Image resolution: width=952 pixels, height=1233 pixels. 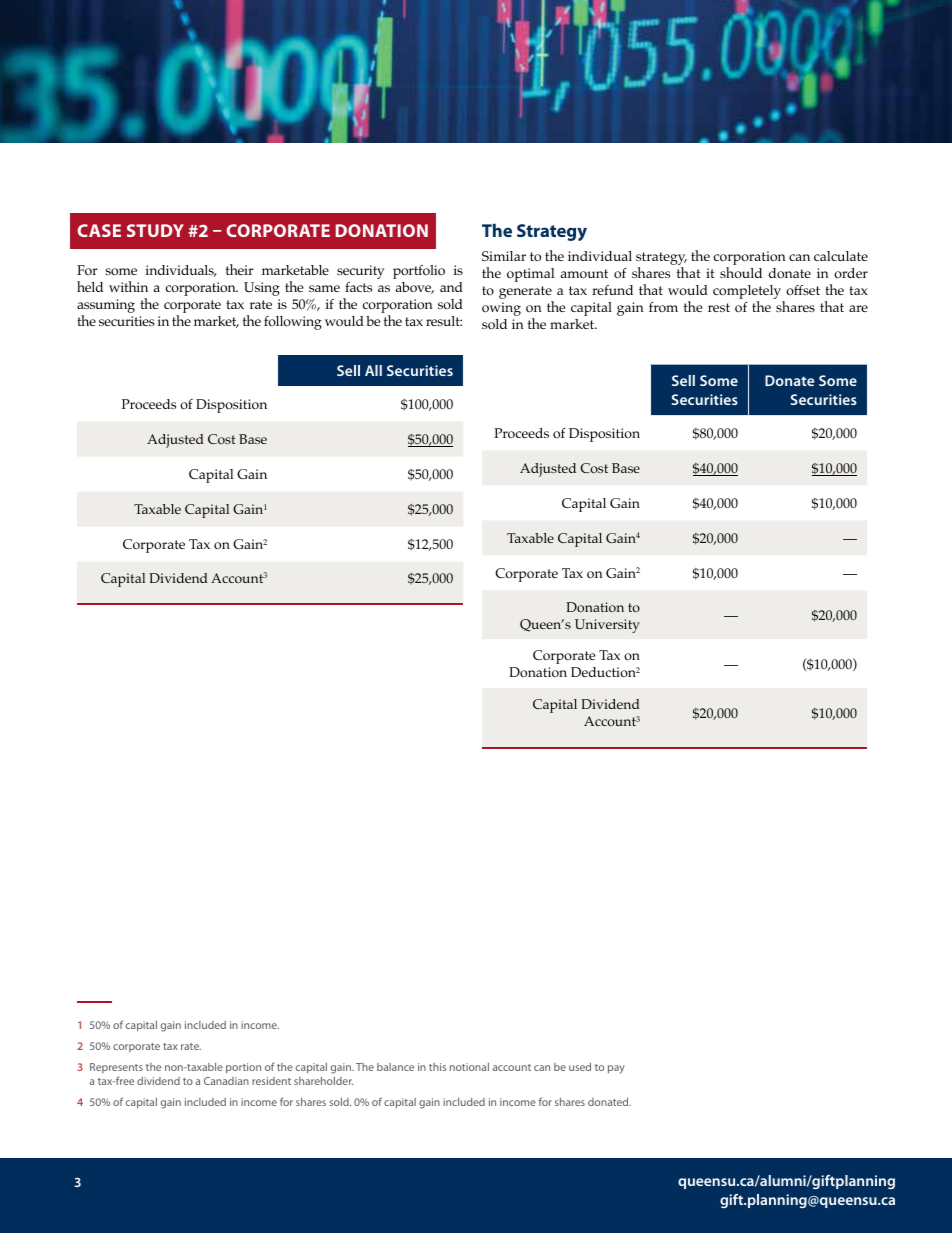 What do you see at coordinates (155, 230) in the screenshot?
I see `STUDY` at bounding box center [155, 230].
